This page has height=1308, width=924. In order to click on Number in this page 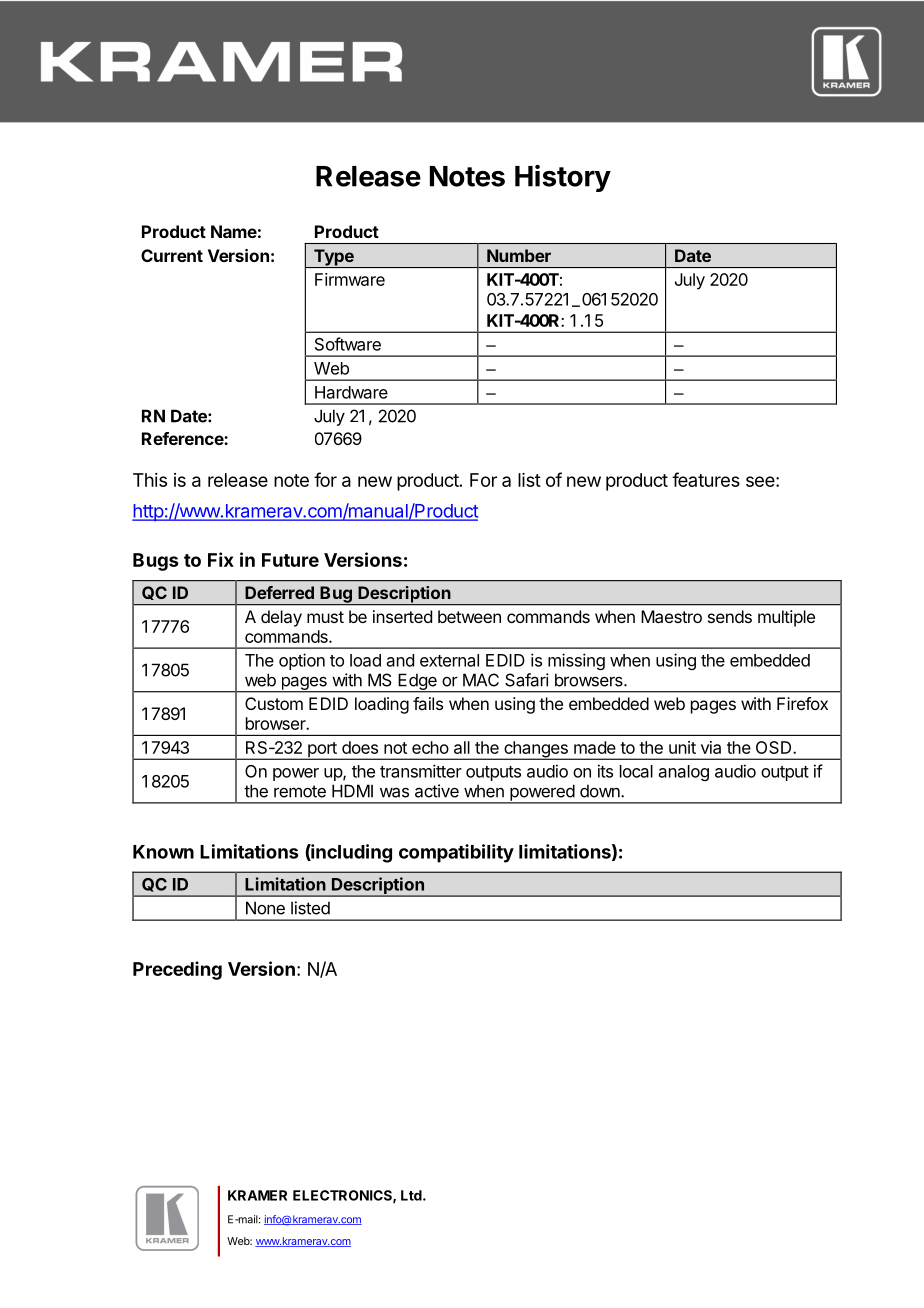, I will do `click(519, 255)`.
